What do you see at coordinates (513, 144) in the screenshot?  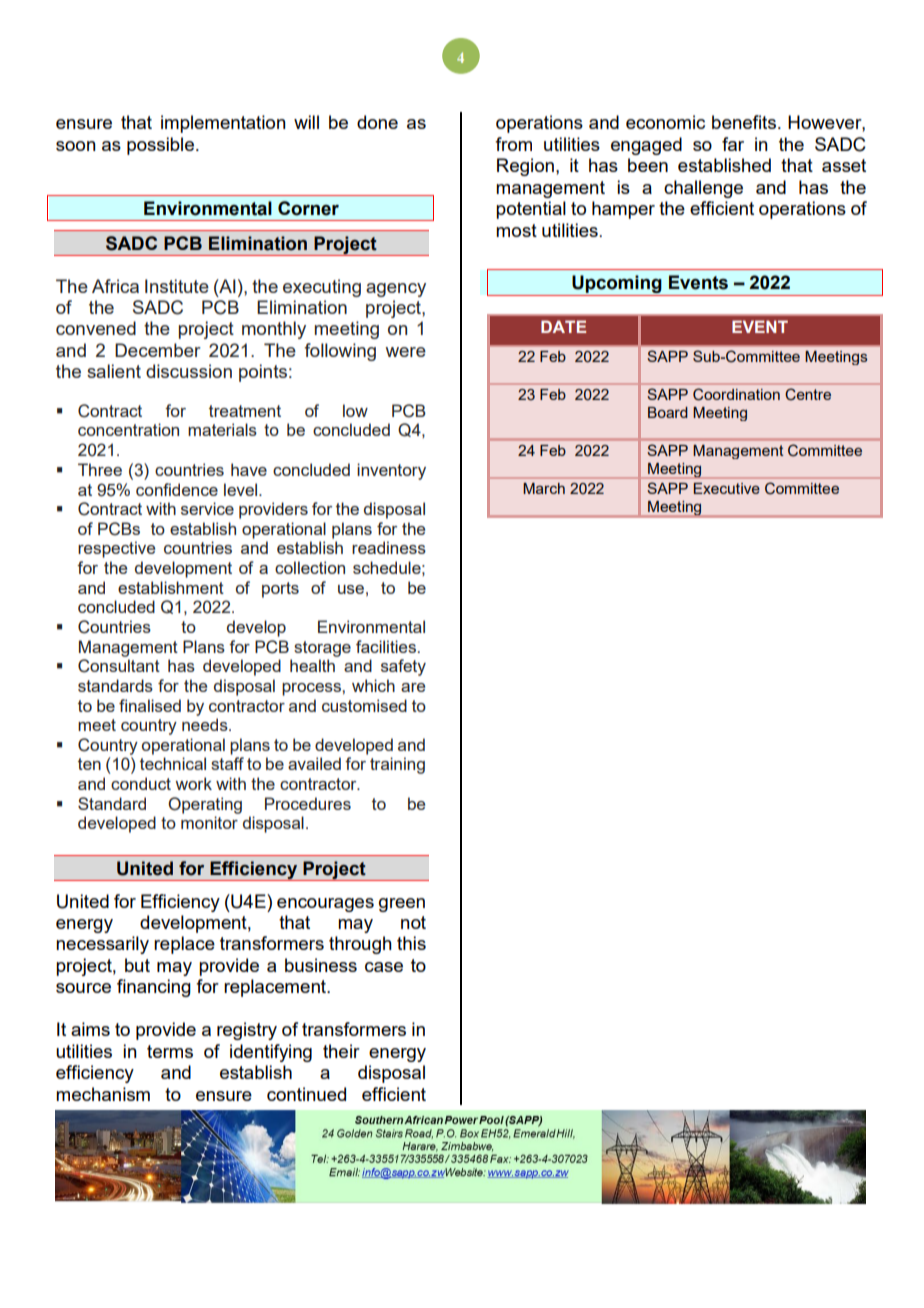 I see `from` at bounding box center [513, 144].
